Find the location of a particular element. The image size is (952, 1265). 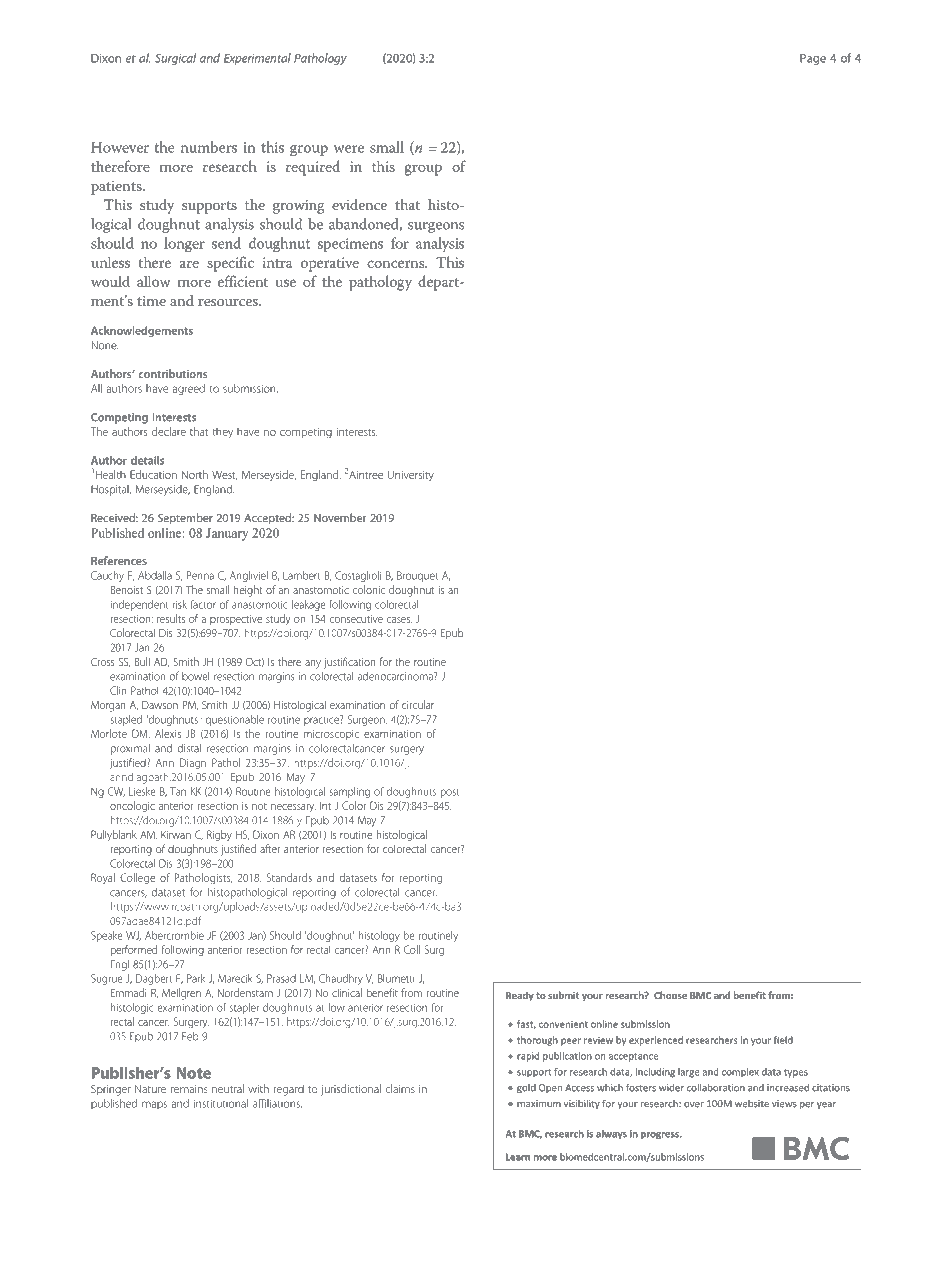

circular is located at coordinates (418, 704).
